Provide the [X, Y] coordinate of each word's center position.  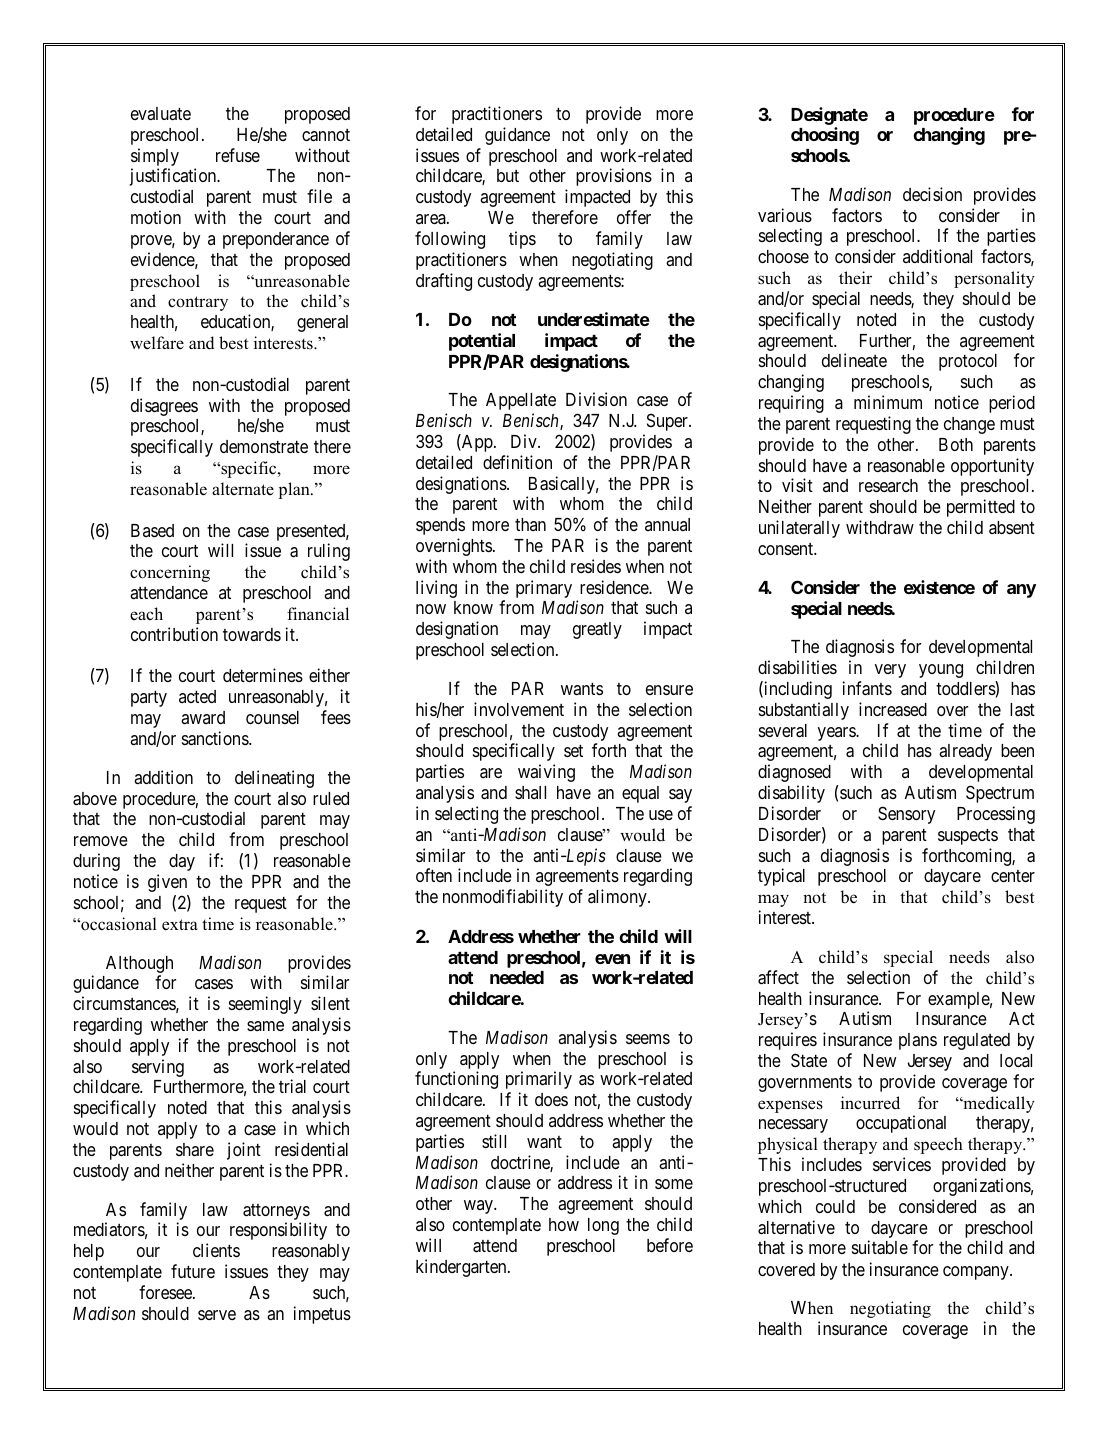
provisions [614, 177]
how [564, 1224]
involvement [519, 709]
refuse [238, 155]
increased [893, 709]
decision [932, 194]
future [193, 1271]
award [203, 717]
